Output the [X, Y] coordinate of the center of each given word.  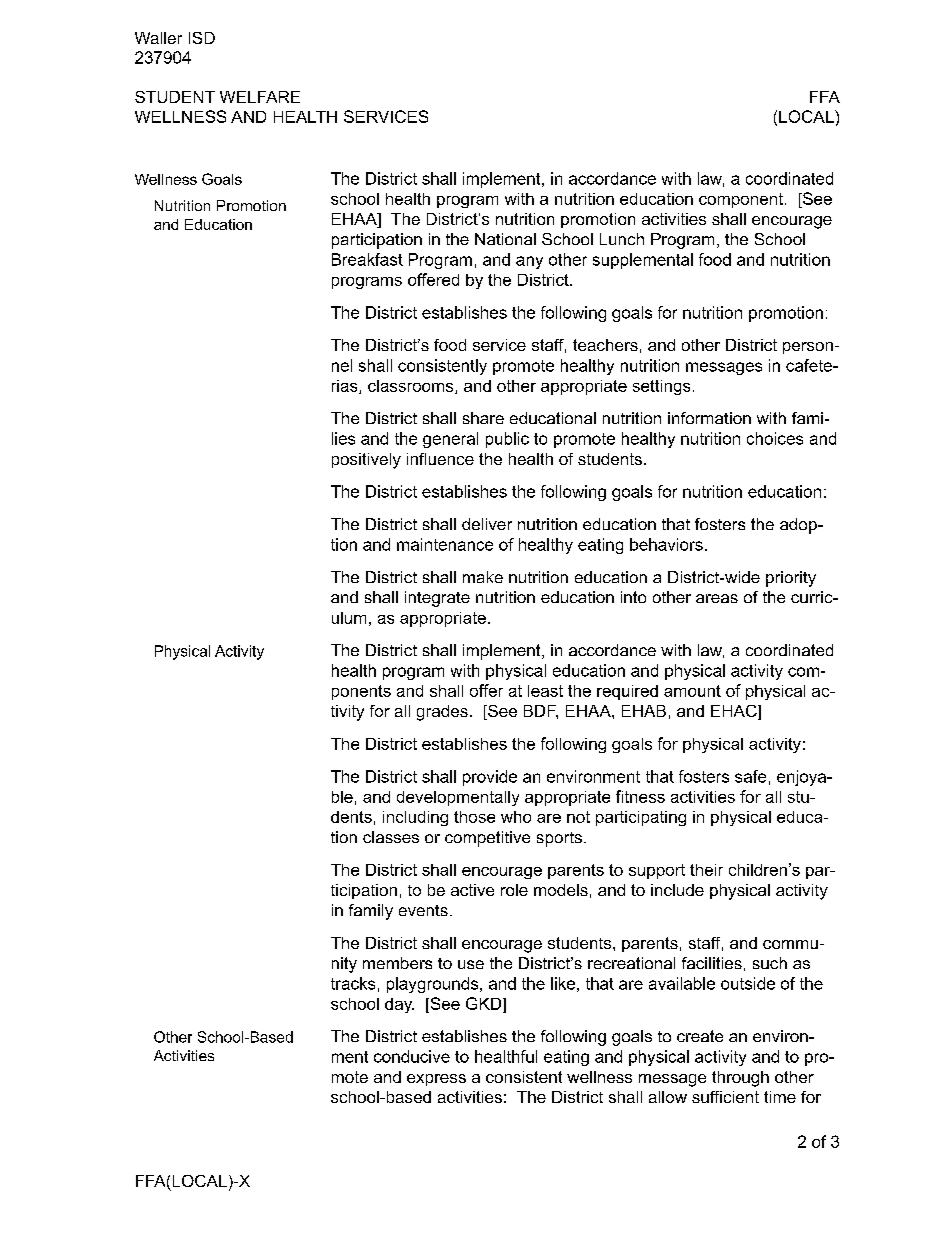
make [483, 577]
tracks [353, 983]
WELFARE [260, 97]
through [740, 1079]
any [529, 262]
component [741, 200]
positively [366, 461]
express [436, 1080]
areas [717, 598]
